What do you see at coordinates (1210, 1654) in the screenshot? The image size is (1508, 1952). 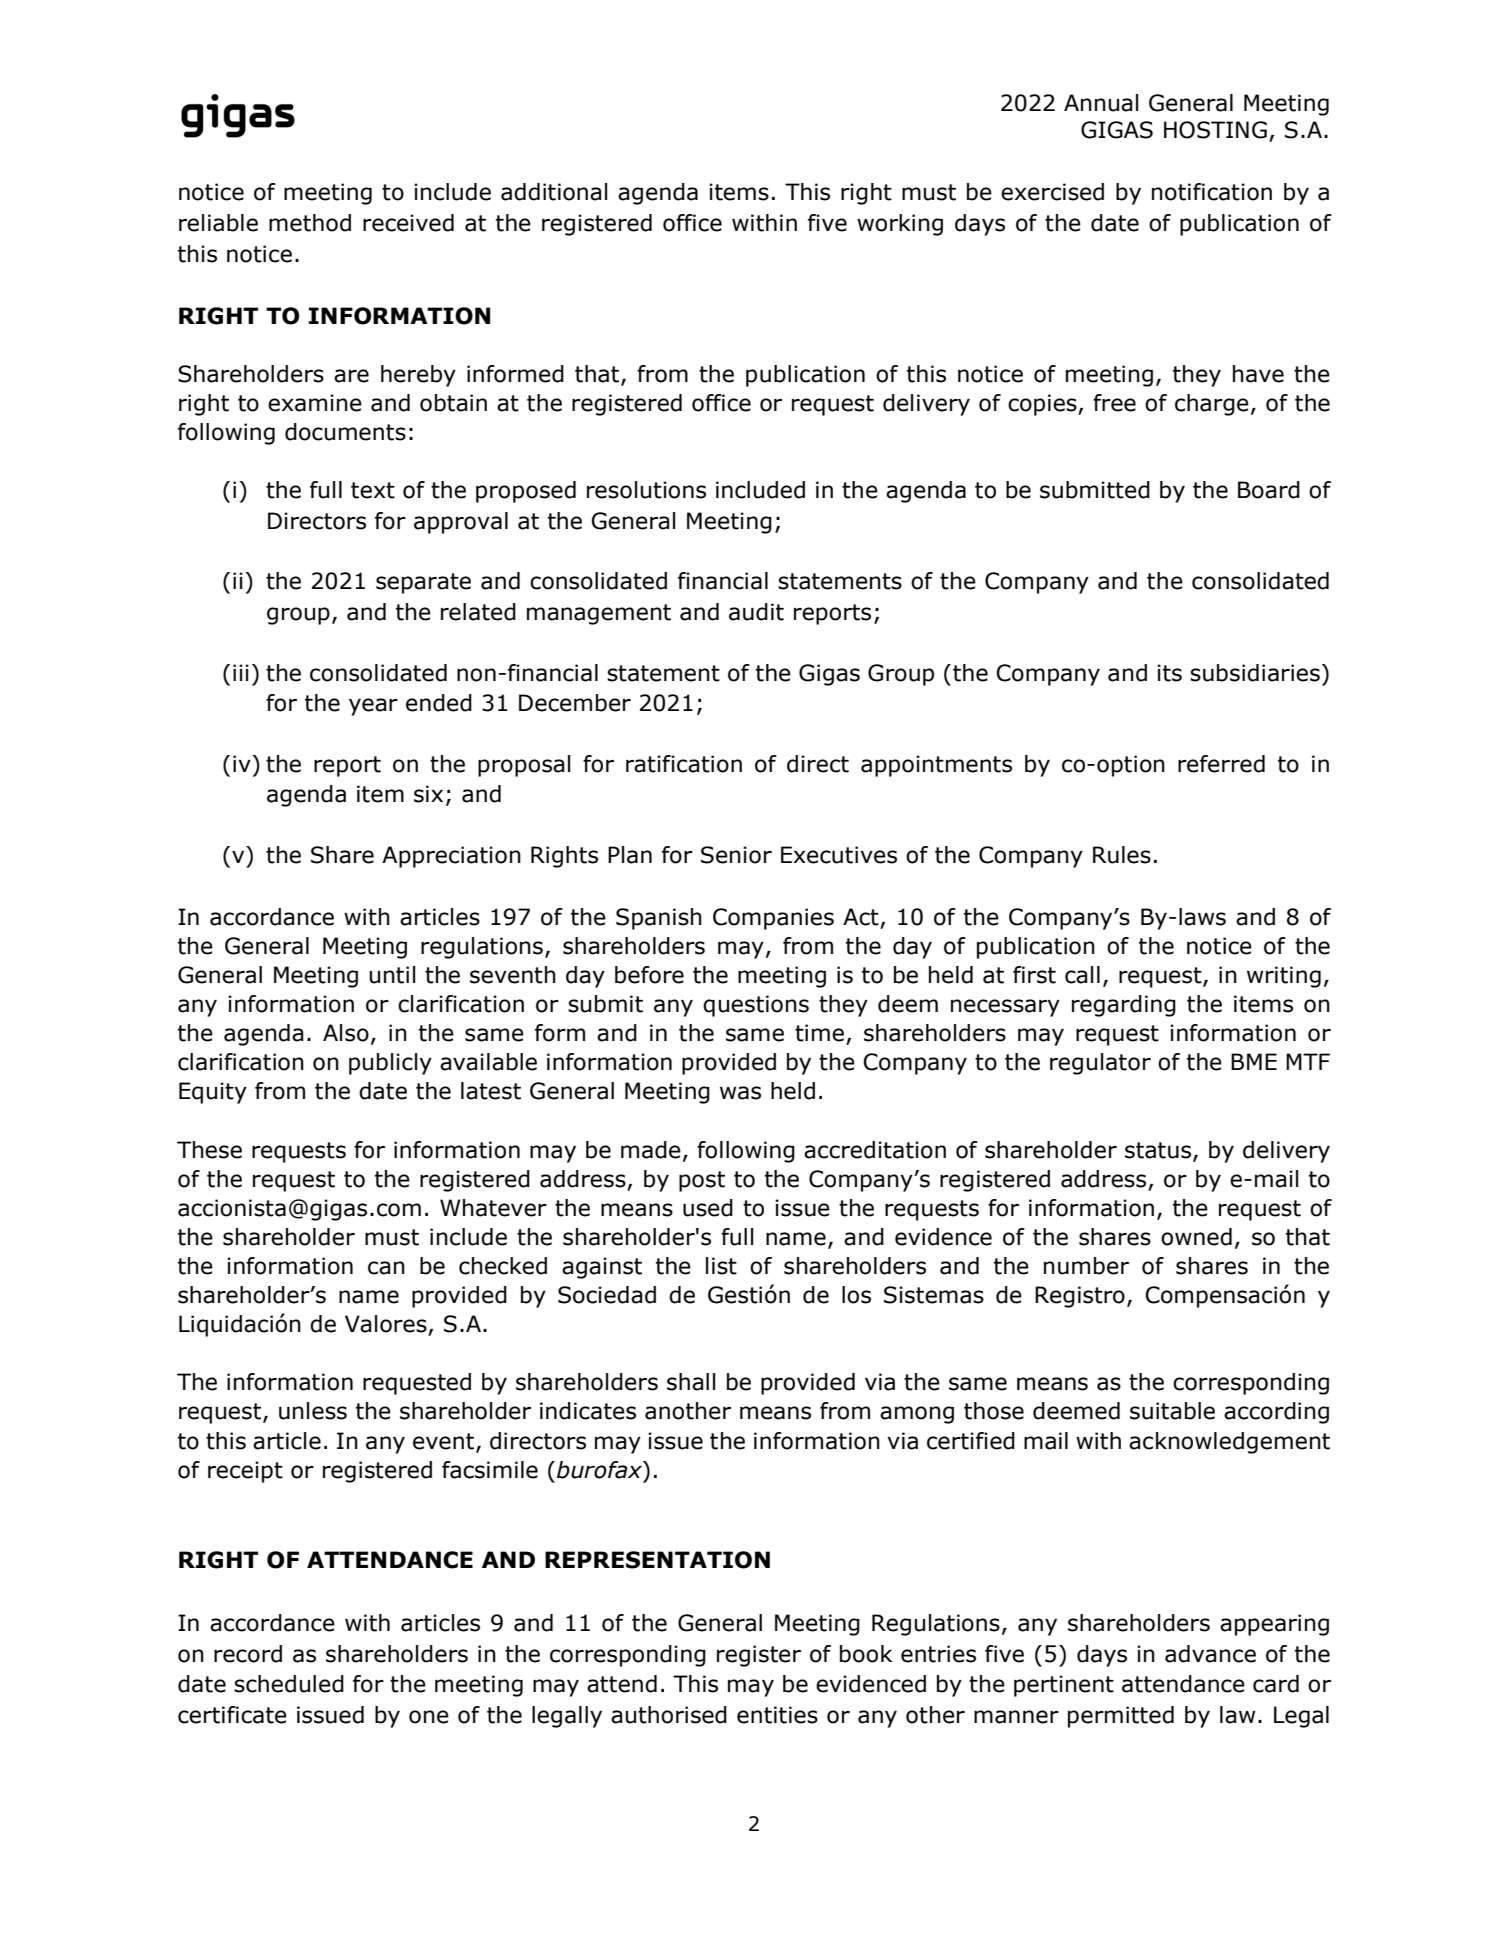 I see `advance` at bounding box center [1210, 1654].
